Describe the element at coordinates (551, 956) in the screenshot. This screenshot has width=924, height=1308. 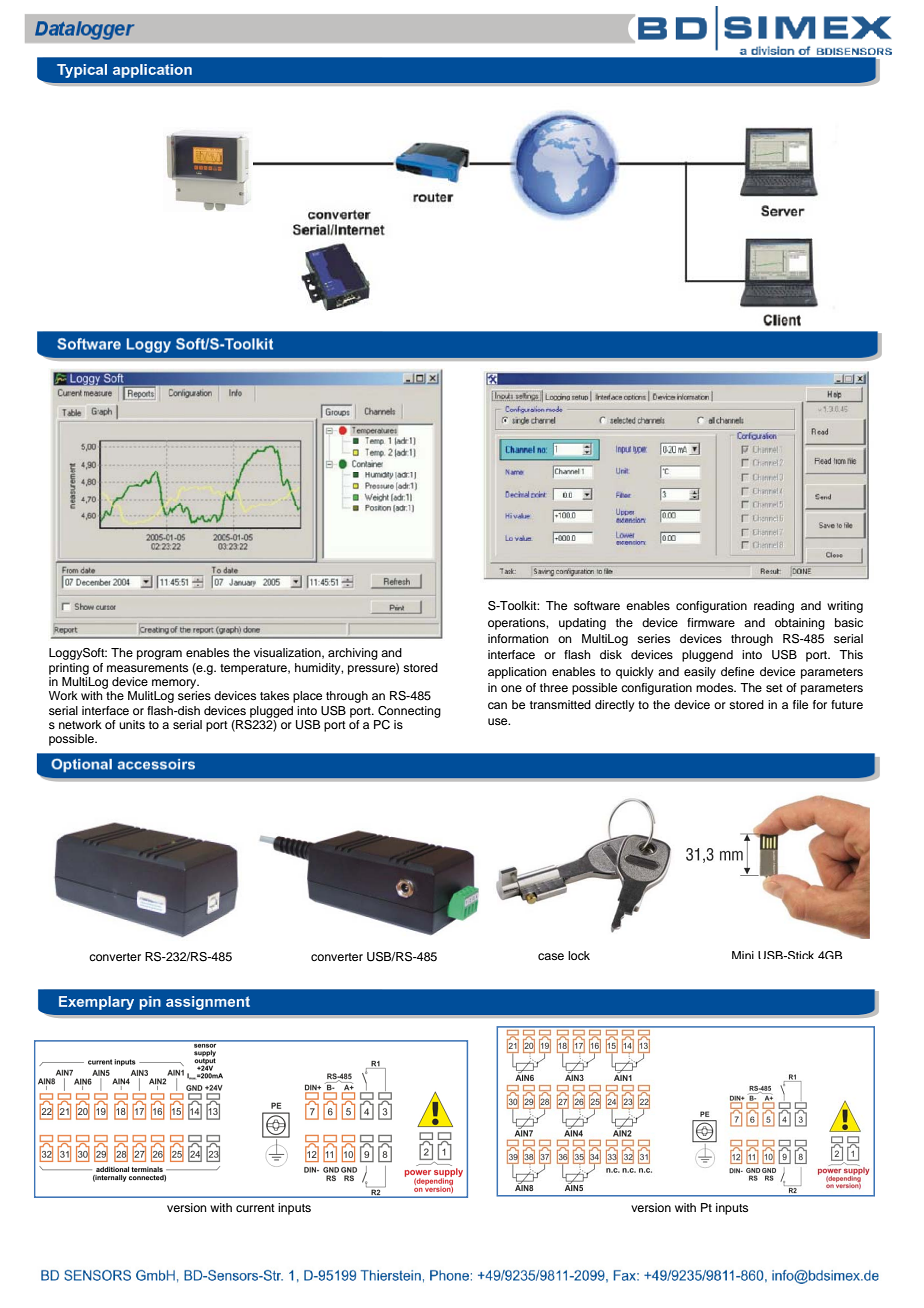
I see `case` at that location.
